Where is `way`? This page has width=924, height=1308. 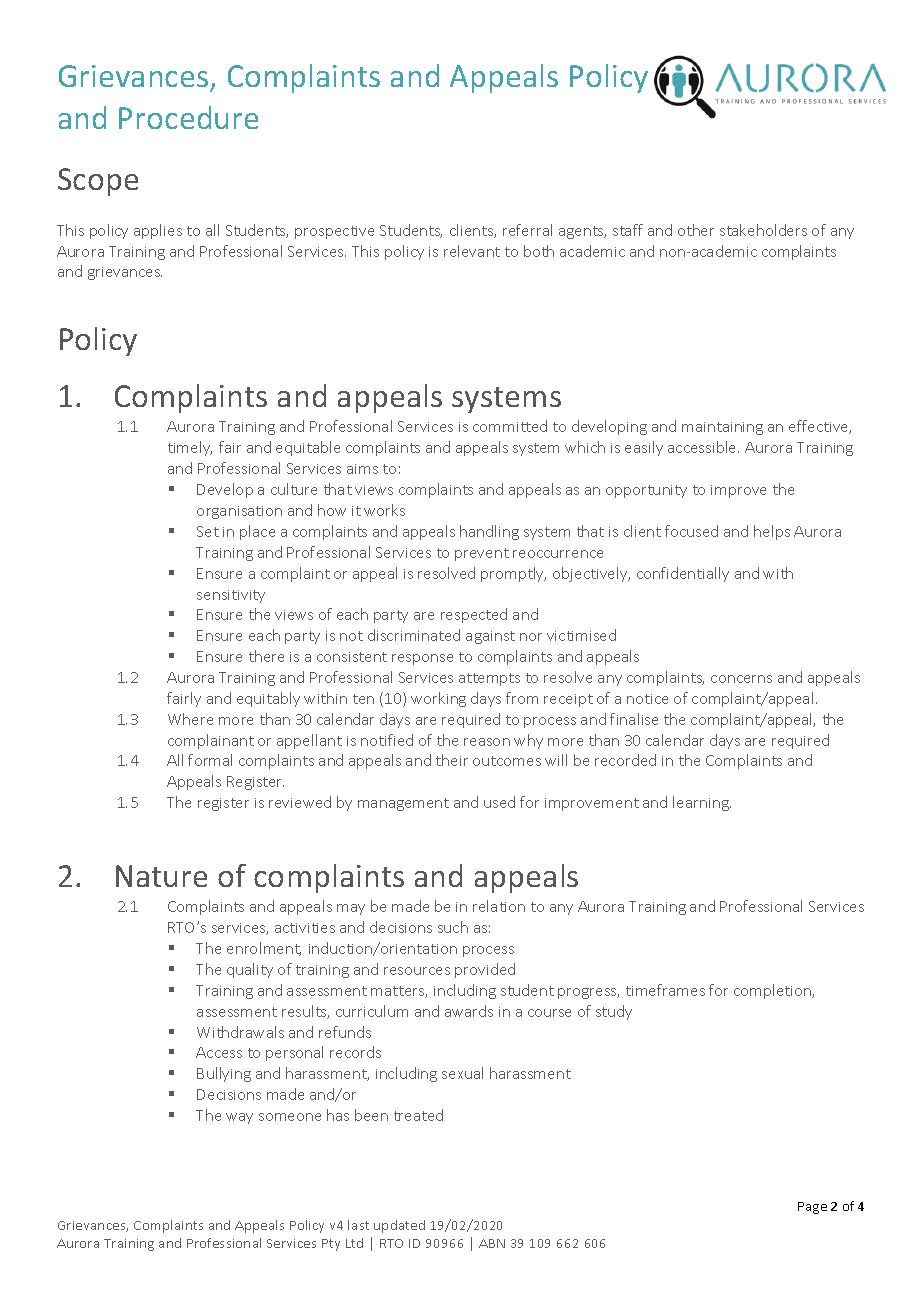
way is located at coordinates (239, 1118).
